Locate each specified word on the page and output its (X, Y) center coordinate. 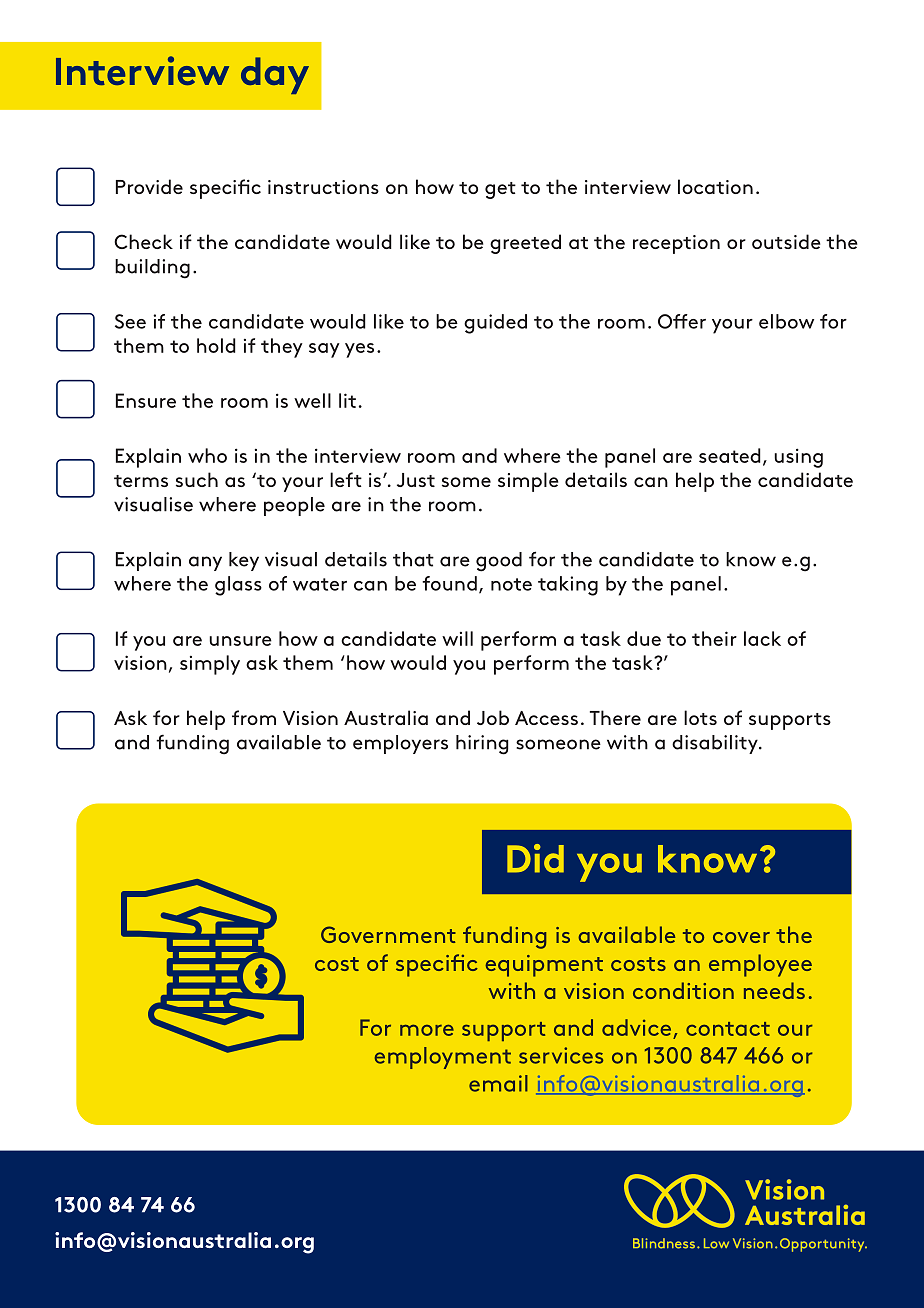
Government (388, 934)
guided (495, 324)
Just (416, 480)
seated (730, 455)
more (427, 1030)
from (254, 717)
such (197, 479)
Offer (682, 321)
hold (216, 345)
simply (210, 665)
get (500, 190)
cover (741, 937)
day (275, 75)
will (457, 638)
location (715, 186)
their (714, 638)
